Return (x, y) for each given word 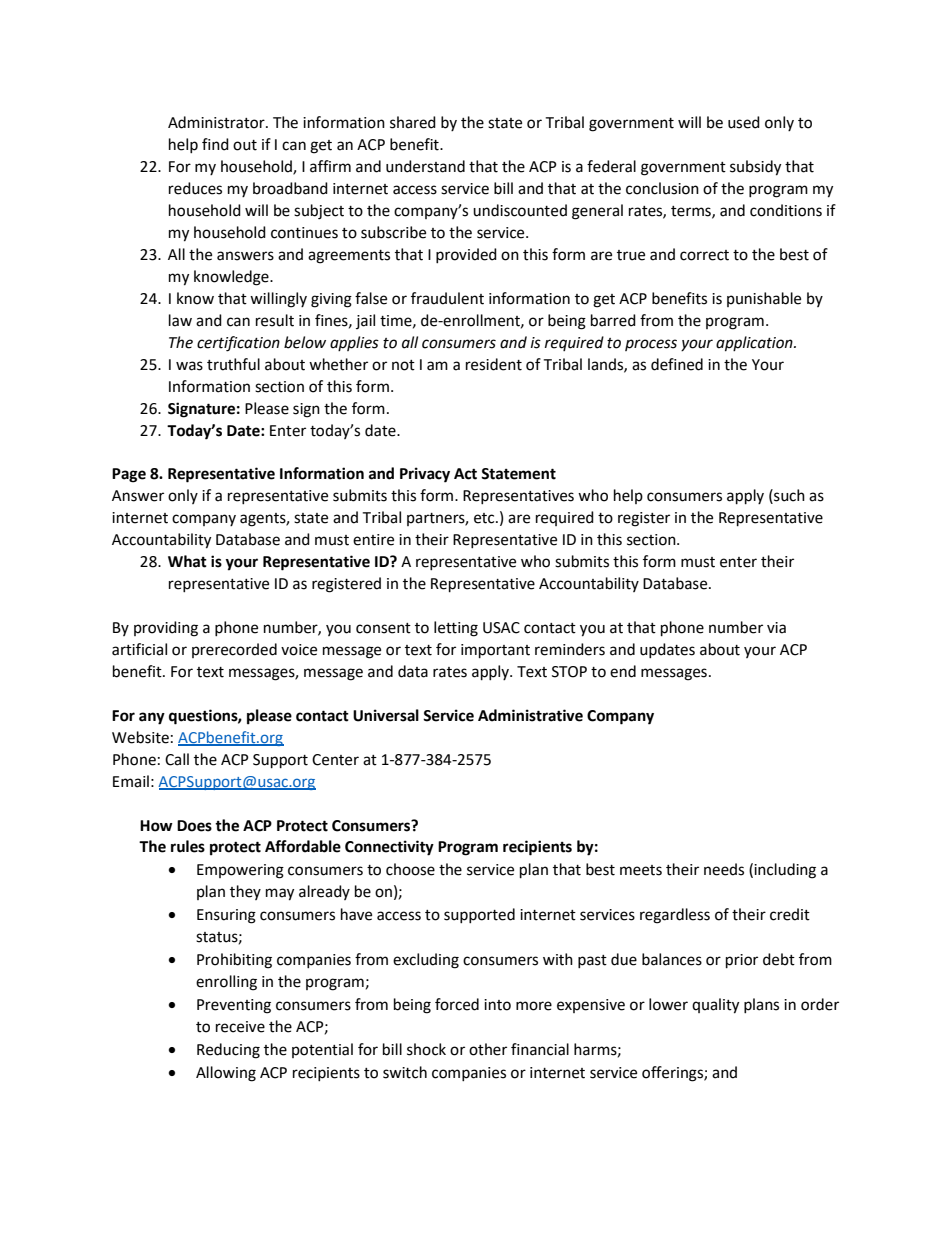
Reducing (228, 1051)
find (215, 144)
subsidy (755, 168)
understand (425, 166)
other (488, 1049)
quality (715, 1006)
